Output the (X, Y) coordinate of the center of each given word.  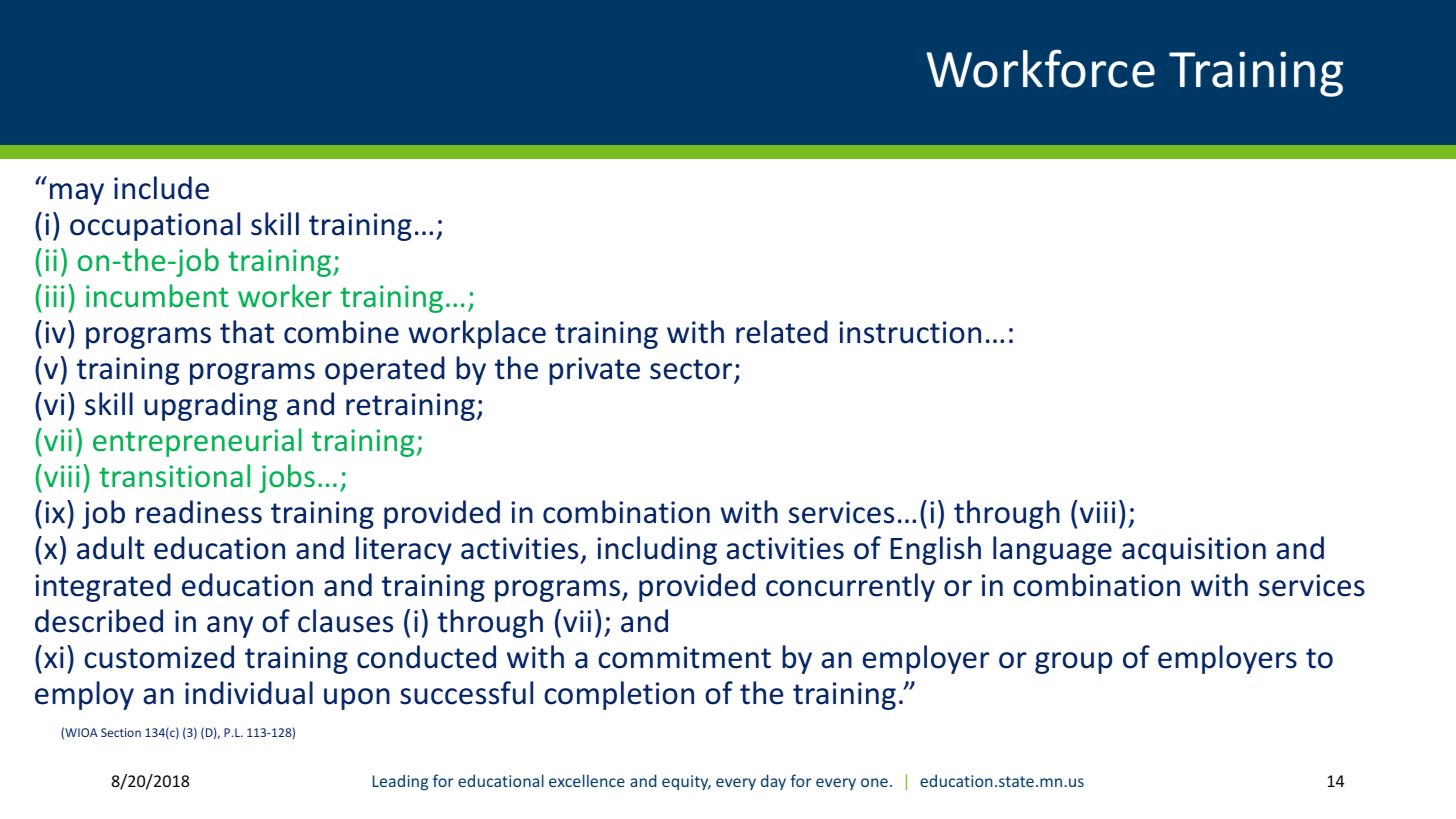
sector (692, 371)
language (1052, 550)
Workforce (1040, 68)
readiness (199, 512)
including (657, 550)
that (247, 332)
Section (121, 732)
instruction (910, 332)
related (782, 332)
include (161, 188)
